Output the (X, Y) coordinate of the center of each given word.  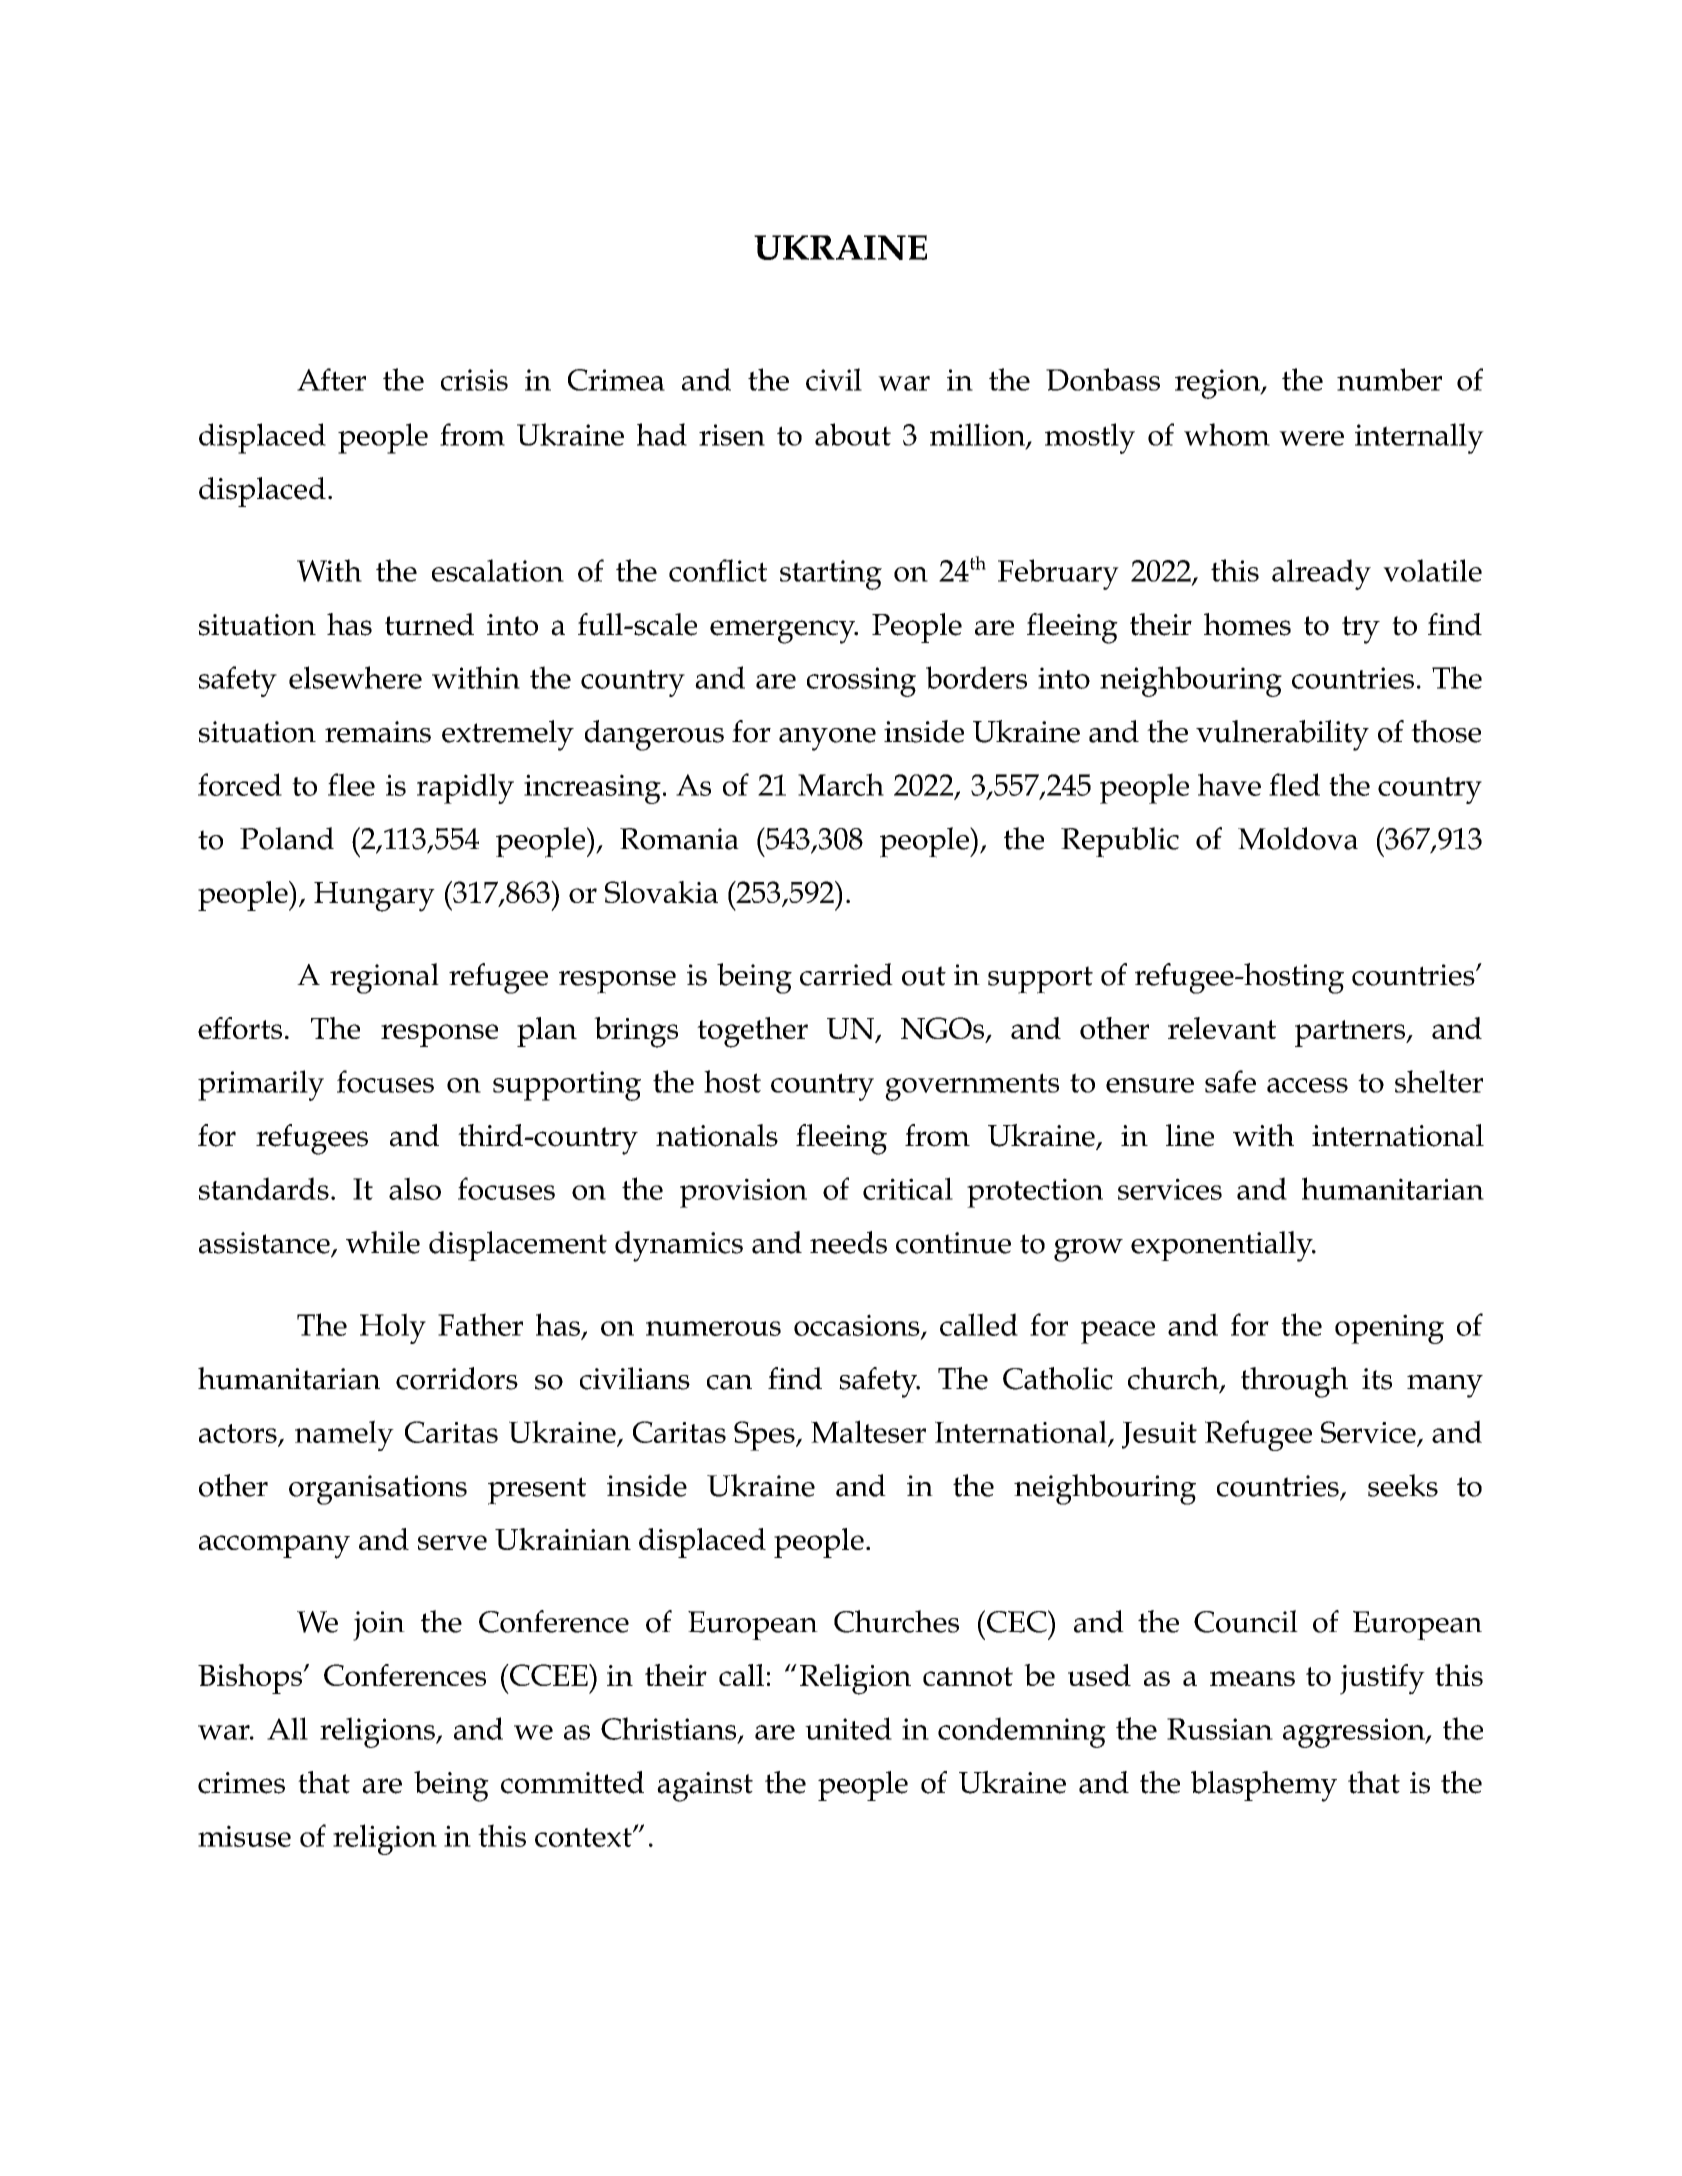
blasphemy (1264, 1786)
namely (344, 1435)
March (841, 784)
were (1311, 438)
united (848, 1728)
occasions (858, 1326)
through (1294, 1382)
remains (378, 732)
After (331, 379)
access (1307, 1085)
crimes (241, 1783)
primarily (261, 1085)
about (853, 434)
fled (1294, 784)
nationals (717, 1135)
